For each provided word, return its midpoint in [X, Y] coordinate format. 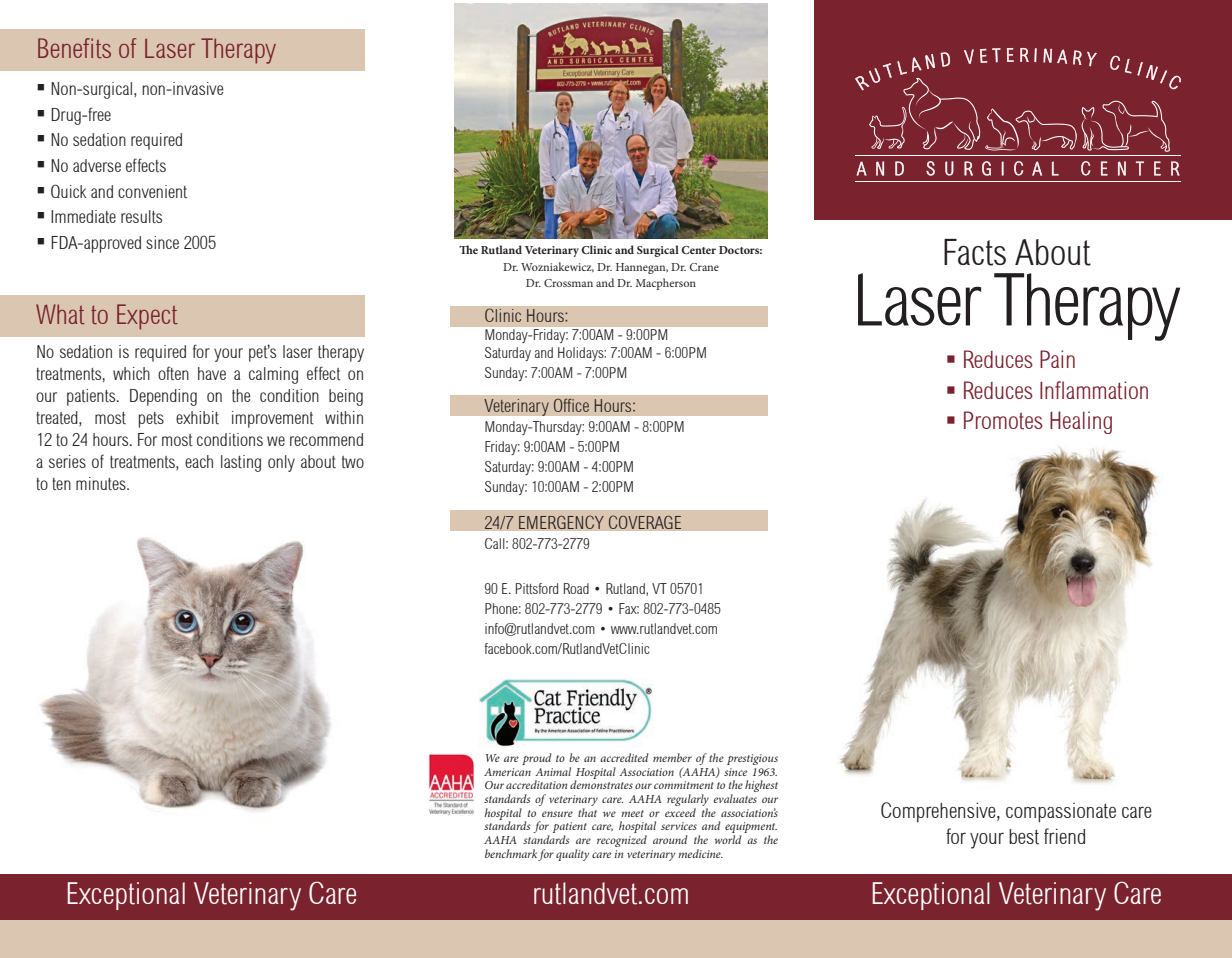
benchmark [511, 853]
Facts [975, 252]
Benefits [74, 48]
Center [698, 250]
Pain [1057, 359]
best [1024, 837]
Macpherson [666, 284]
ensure [557, 814]
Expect [147, 317]
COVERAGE [645, 522]
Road [576, 588]
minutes [102, 483]
